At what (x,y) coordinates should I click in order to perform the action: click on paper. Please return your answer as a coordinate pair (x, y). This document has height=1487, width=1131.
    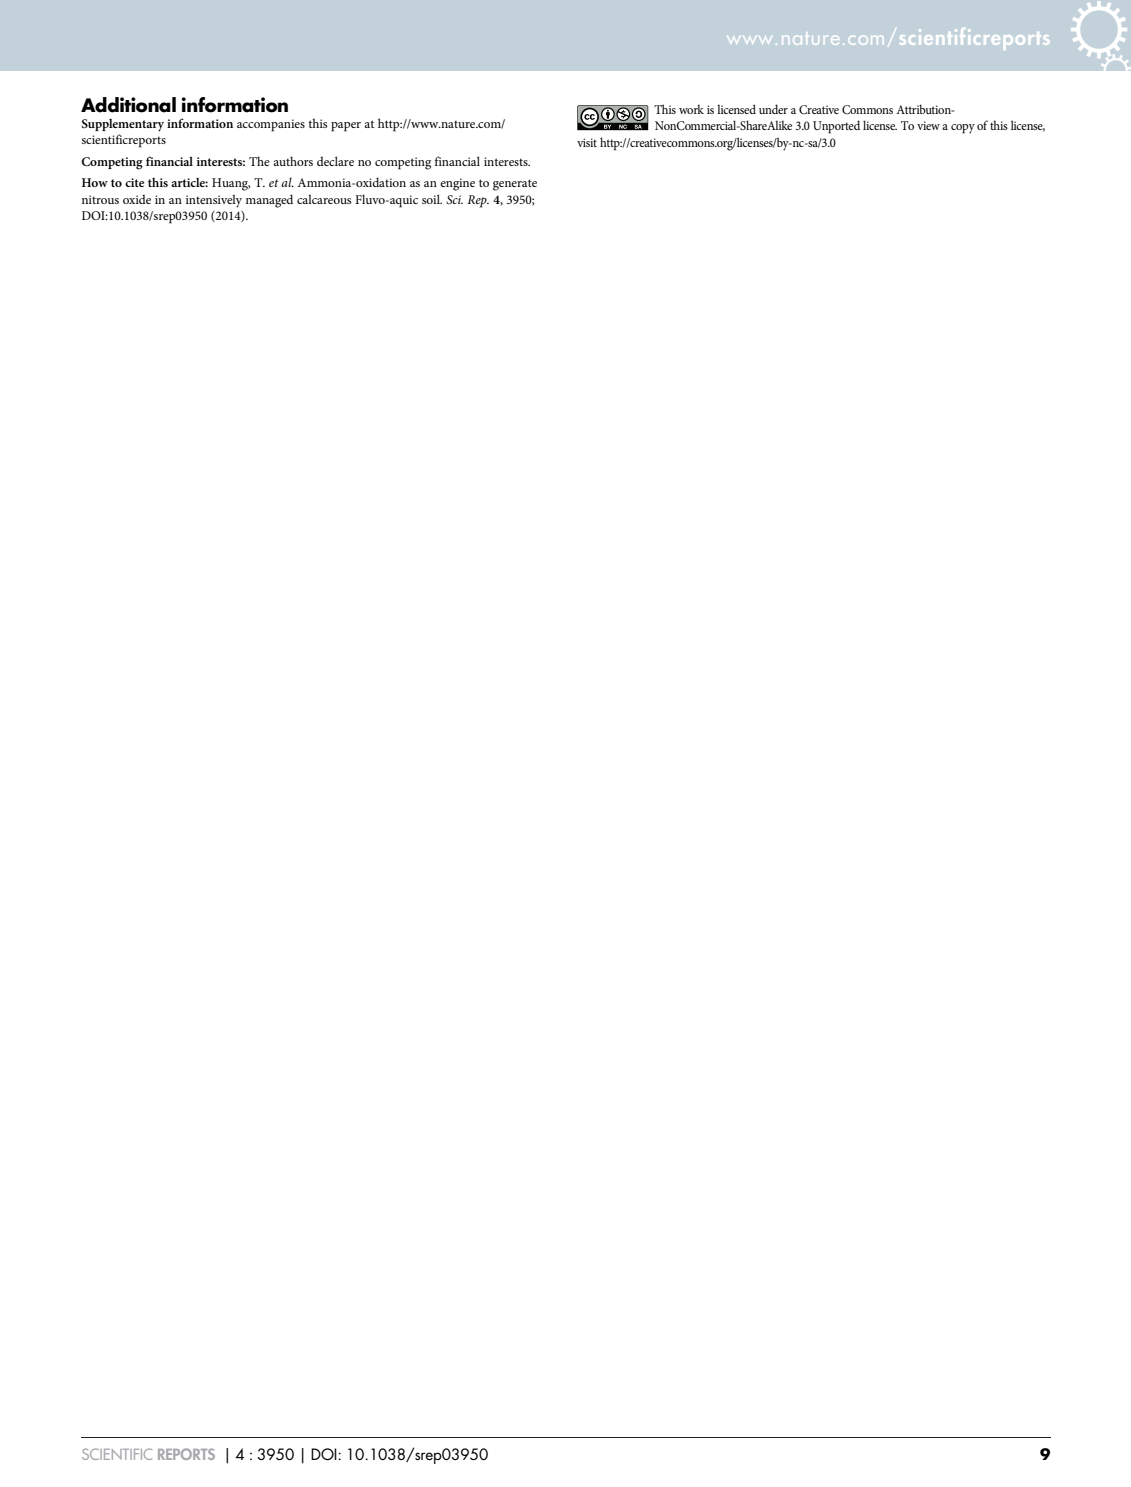
    Looking at the image, I should click on (346, 127).
